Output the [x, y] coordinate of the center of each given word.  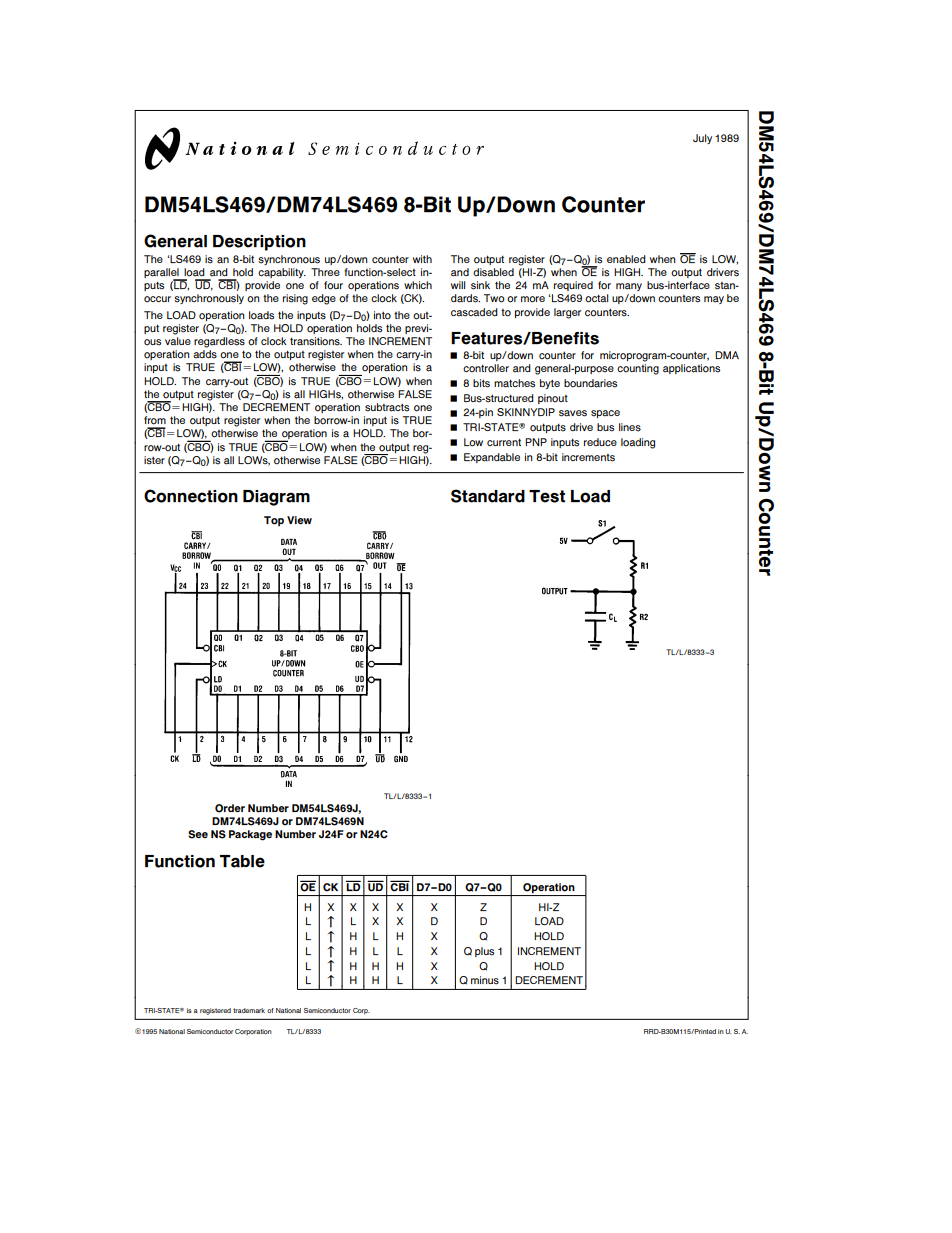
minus [485, 980]
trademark [249, 1010]
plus [484, 952]
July [702, 139]
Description [259, 243]
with [422, 259]
